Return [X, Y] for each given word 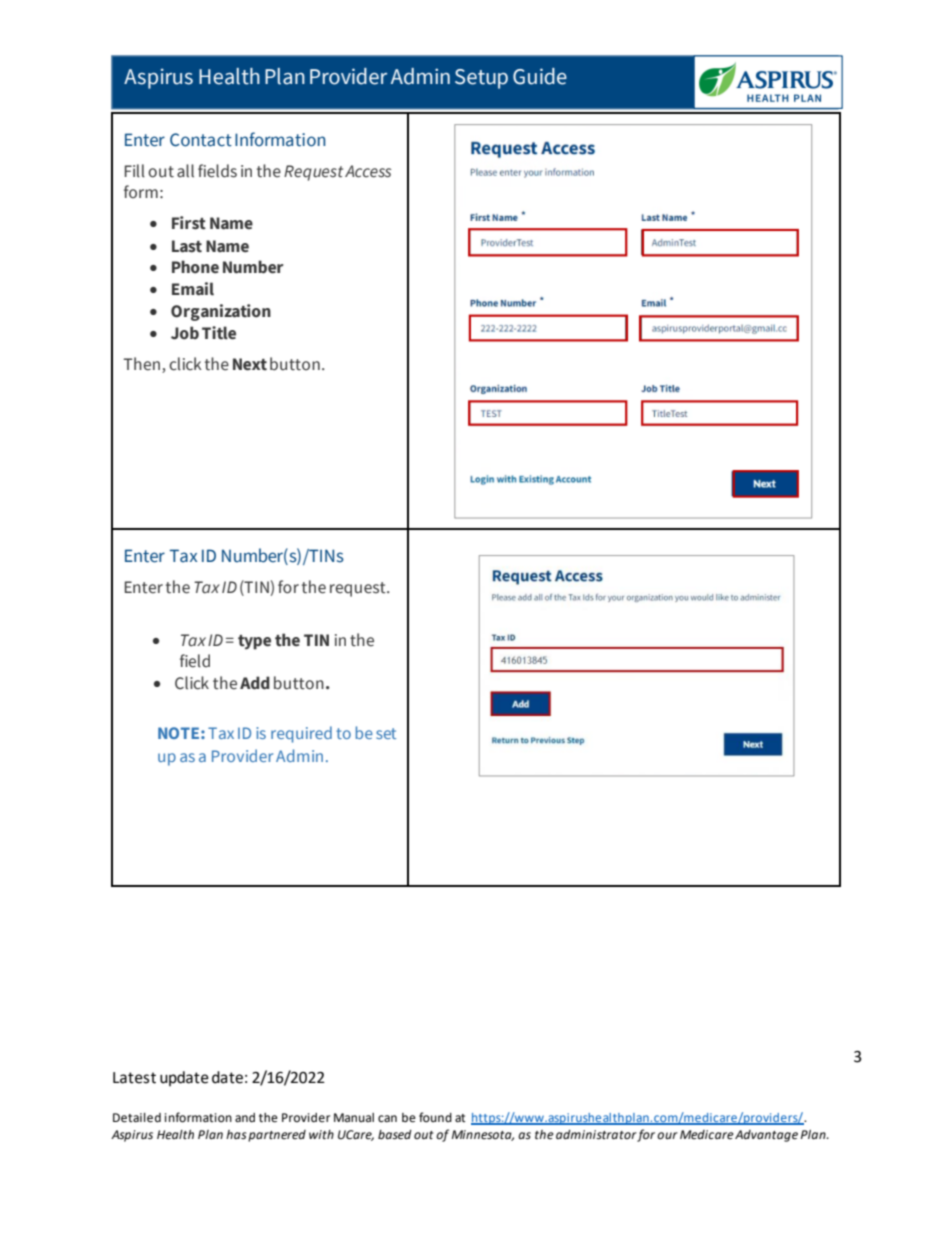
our [667, 1136]
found [435, 1117]
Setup [481, 79]
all [185, 171]
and [245, 1118]
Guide [540, 76]
